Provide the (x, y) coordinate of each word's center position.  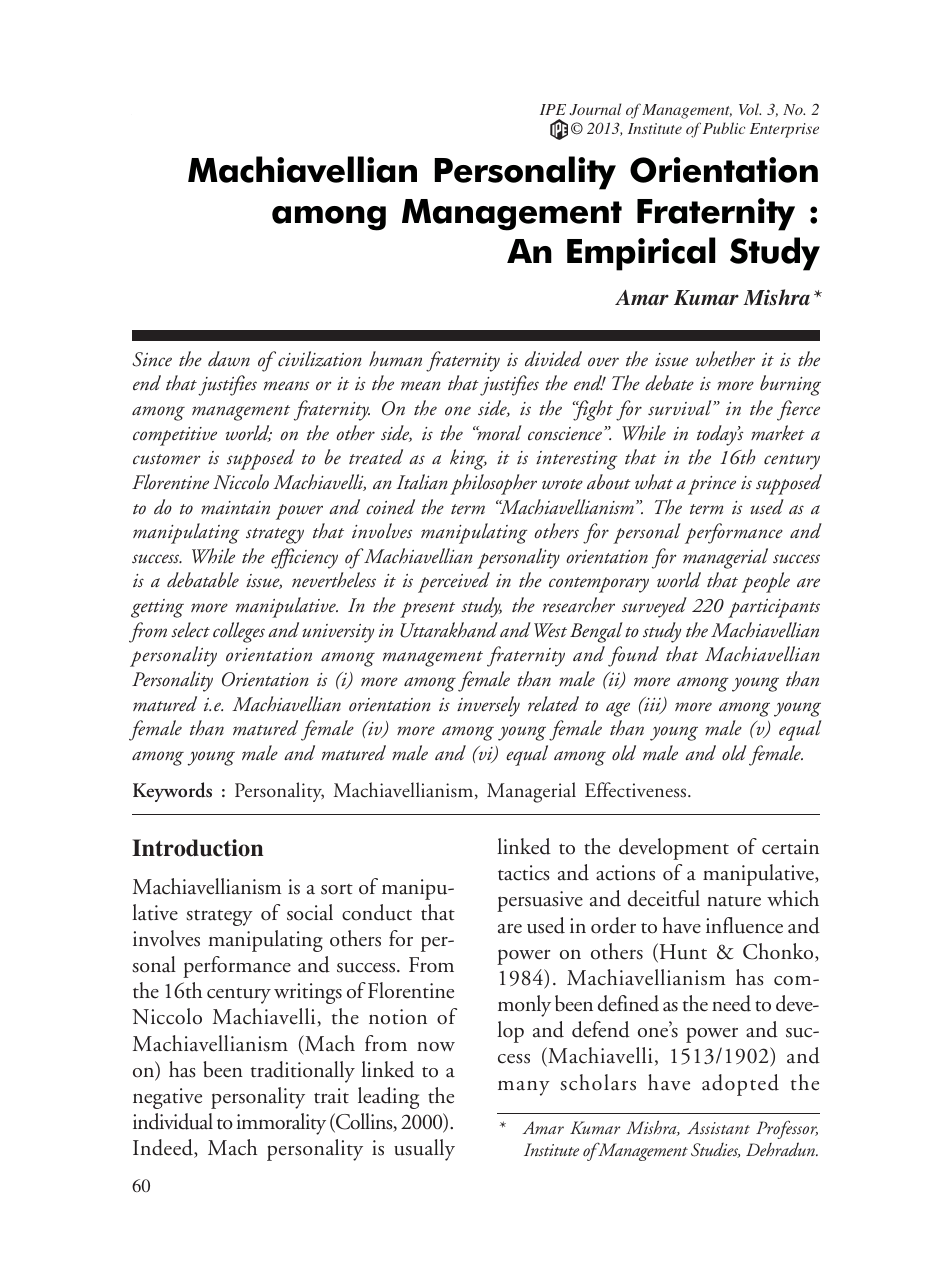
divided (553, 358)
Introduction (197, 848)
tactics (524, 873)
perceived (454, 582)
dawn (229, 359)
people (766, 582)
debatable (203, 580)
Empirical (641, 254)
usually (424, 1150)
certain (790, 847)
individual (173, 1121)
